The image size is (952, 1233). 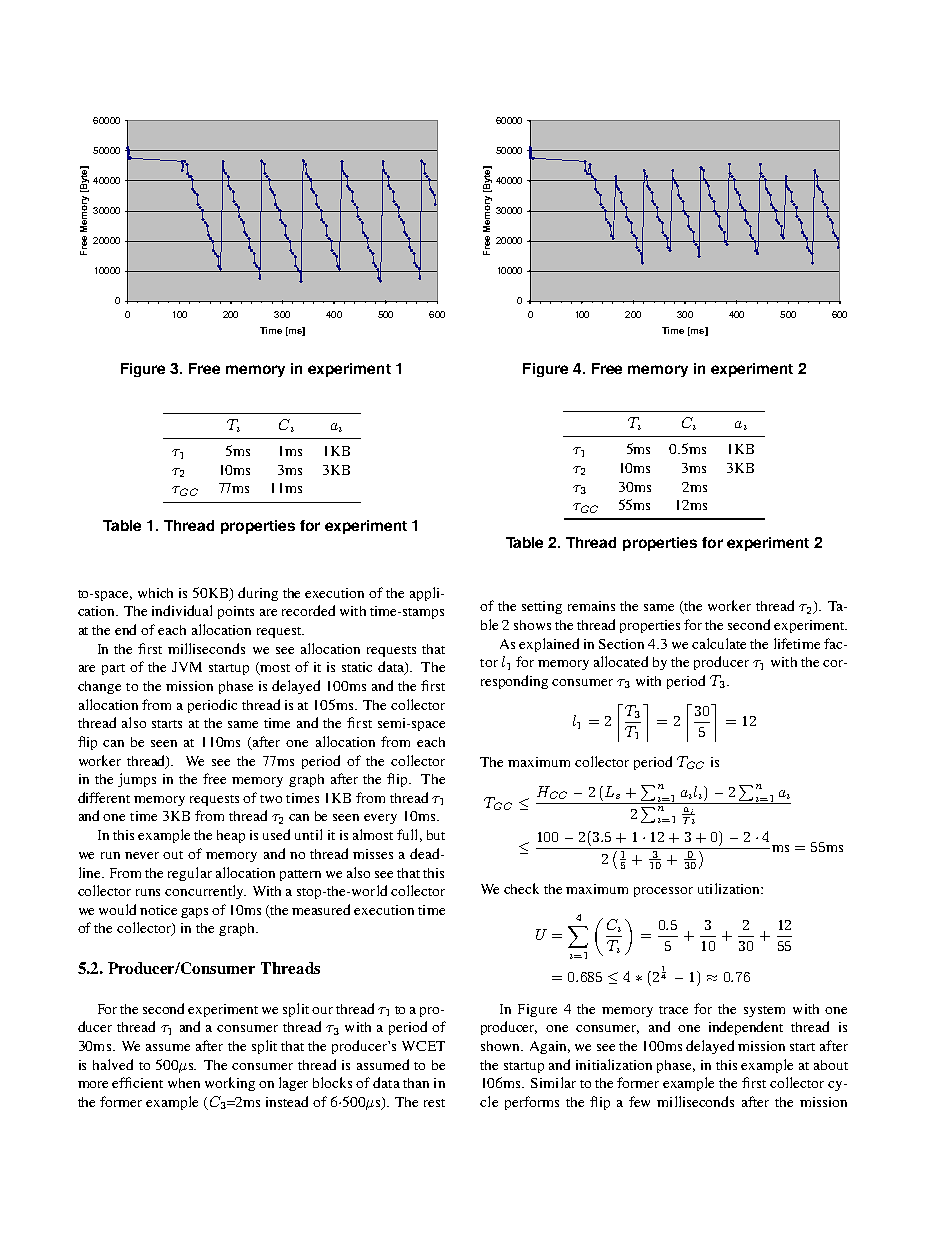 I want to click on trace, so click(x=673, y=1010).
